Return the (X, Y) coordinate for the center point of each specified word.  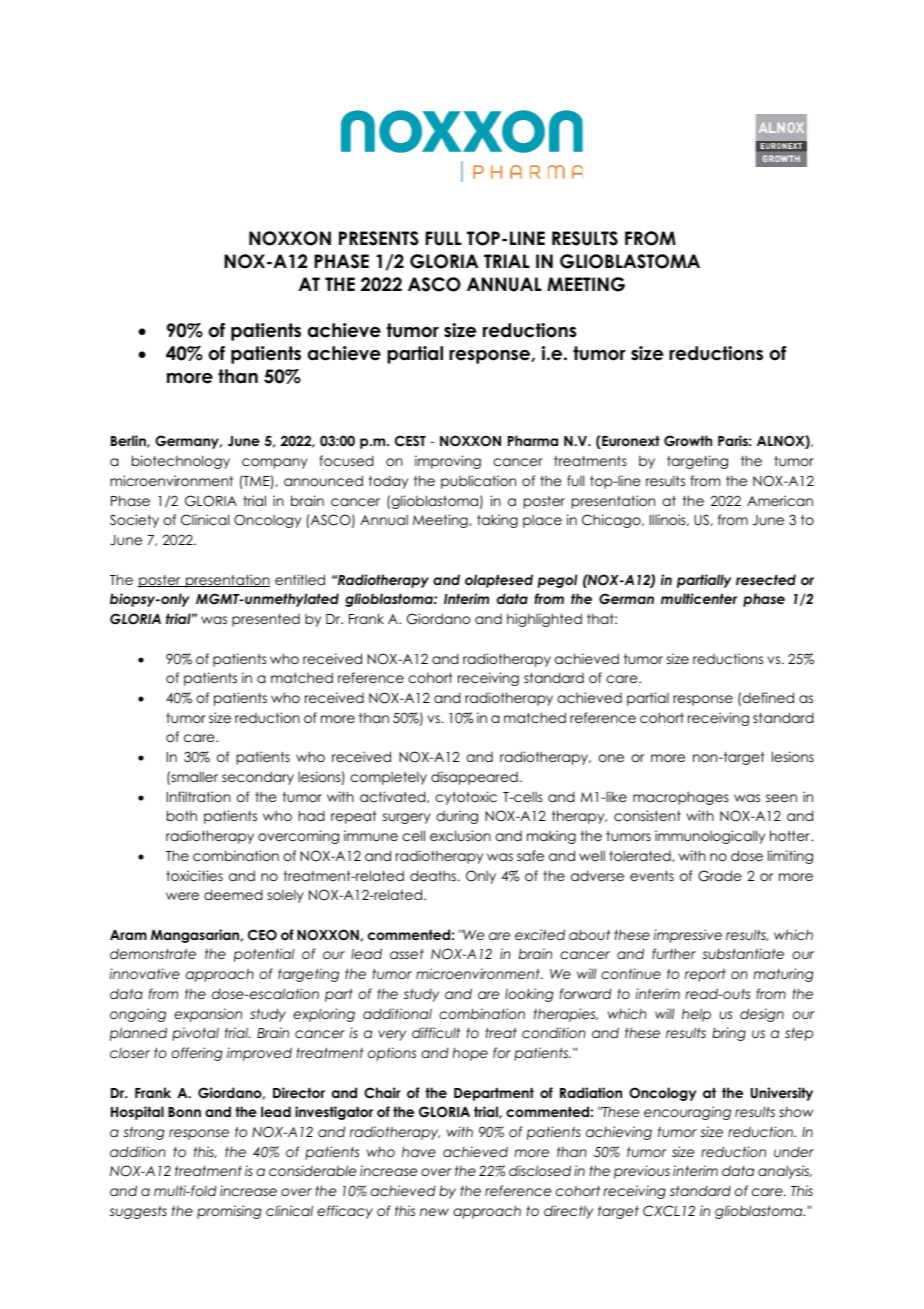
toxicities (194, 875)
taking (497, 521)
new (434, 1212)
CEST (410, 441)
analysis (785, 1172)
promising (229, 1212)
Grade (720, 876)
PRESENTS (379, 238)
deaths (433, 875)
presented (266, 620)
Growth (688, 441)
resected (766, 579)
